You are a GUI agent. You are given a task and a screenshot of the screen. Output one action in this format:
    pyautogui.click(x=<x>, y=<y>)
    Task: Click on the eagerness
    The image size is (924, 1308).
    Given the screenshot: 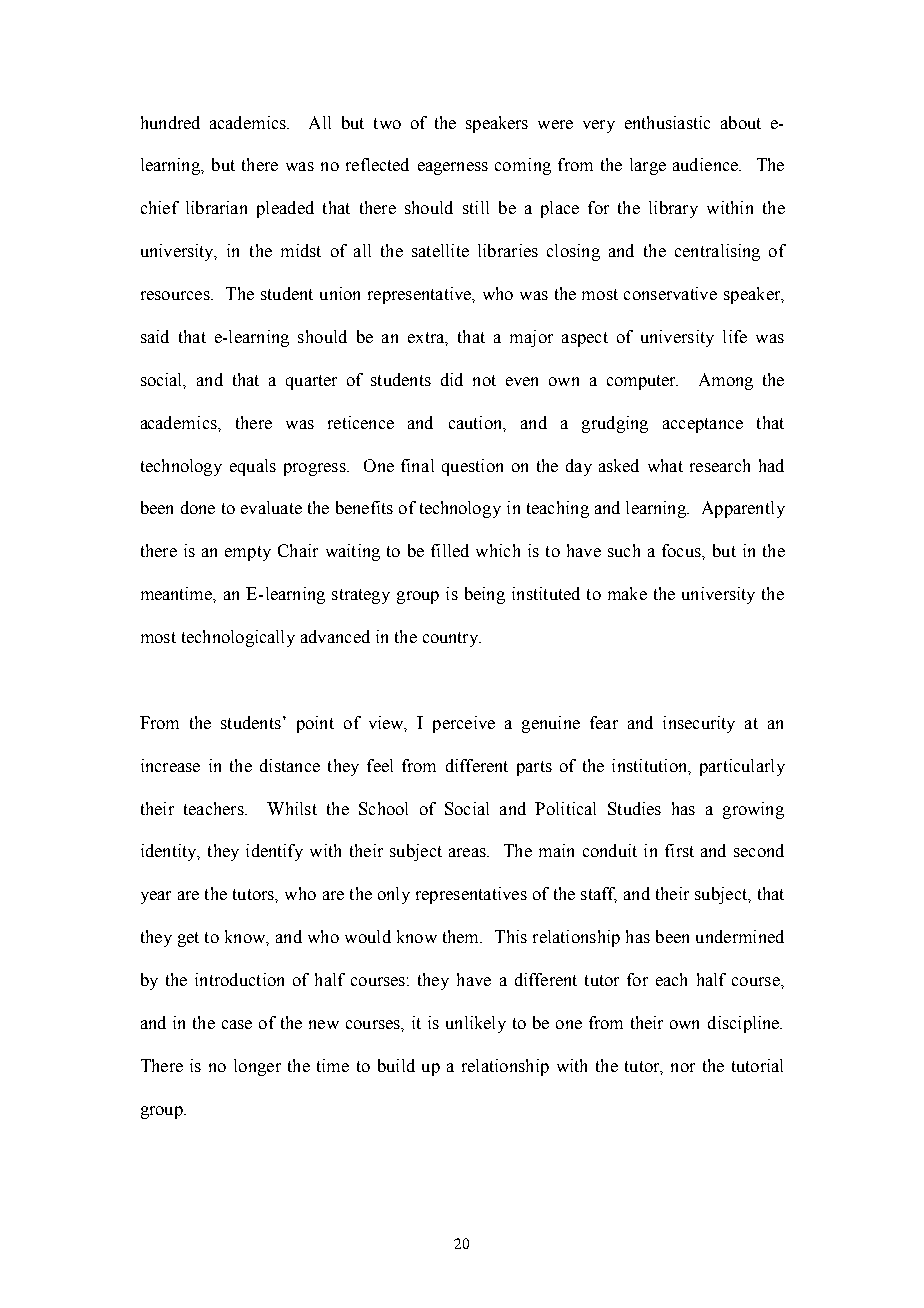 What is the action you would take?
    pyautogui.click(x=453, y=168)
